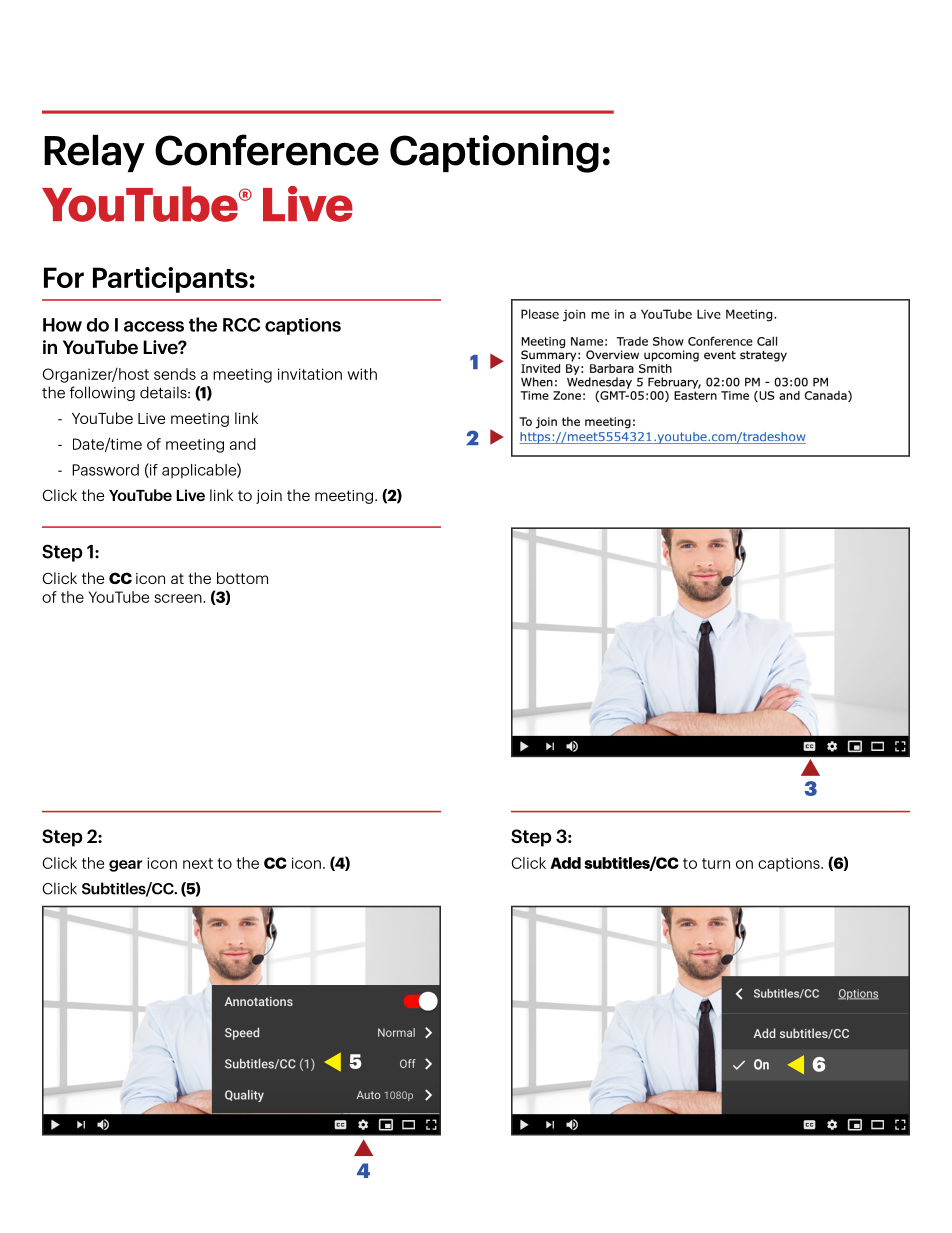 This document has width=952, height=1233. What do you see at coordinates (565, 863) in the document?
I see `Add` at bounding box center [565, 863].
